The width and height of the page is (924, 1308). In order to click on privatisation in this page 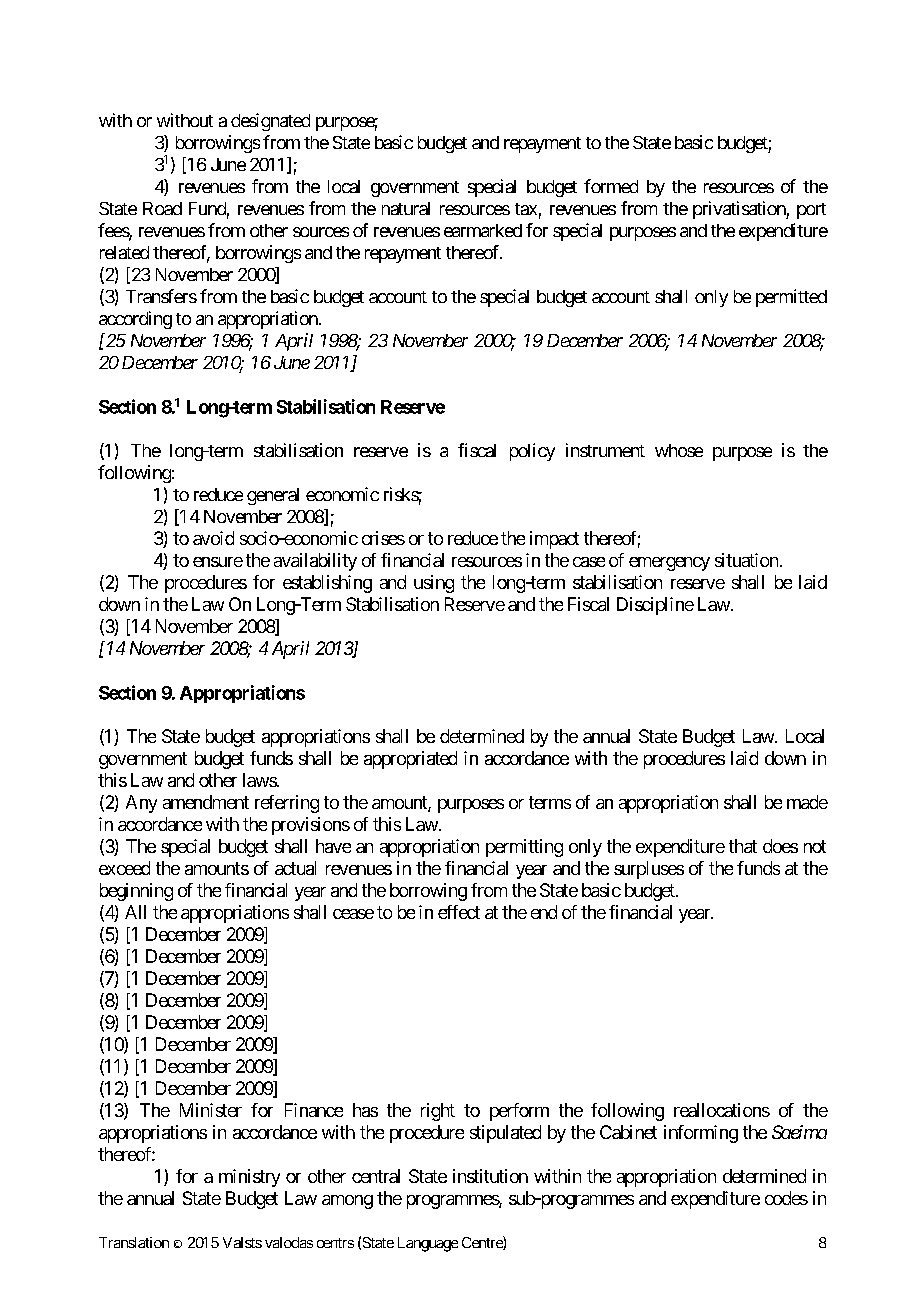, I will do `click(740, 210)`.
